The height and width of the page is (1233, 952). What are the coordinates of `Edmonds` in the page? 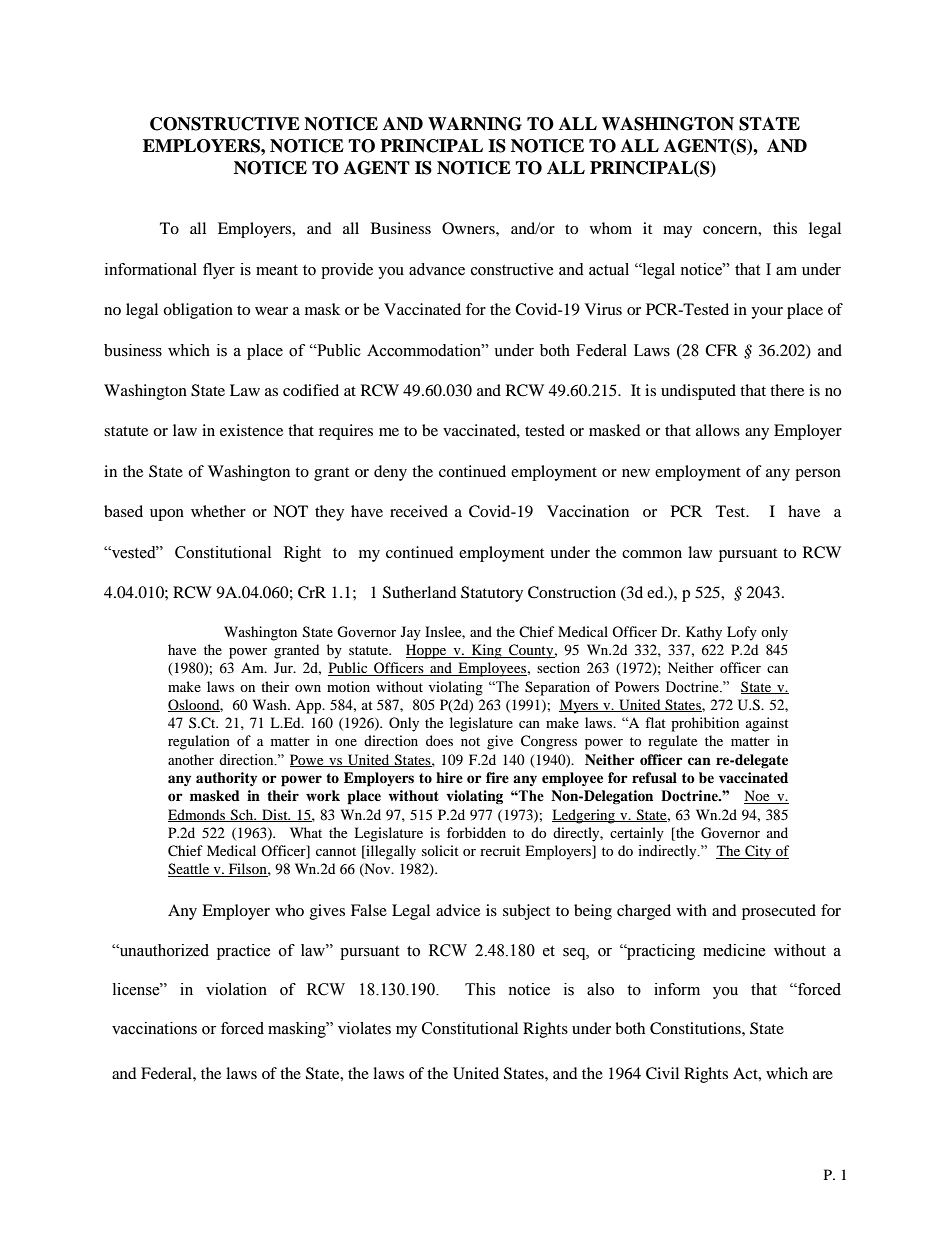 It's located at (198, 815).
